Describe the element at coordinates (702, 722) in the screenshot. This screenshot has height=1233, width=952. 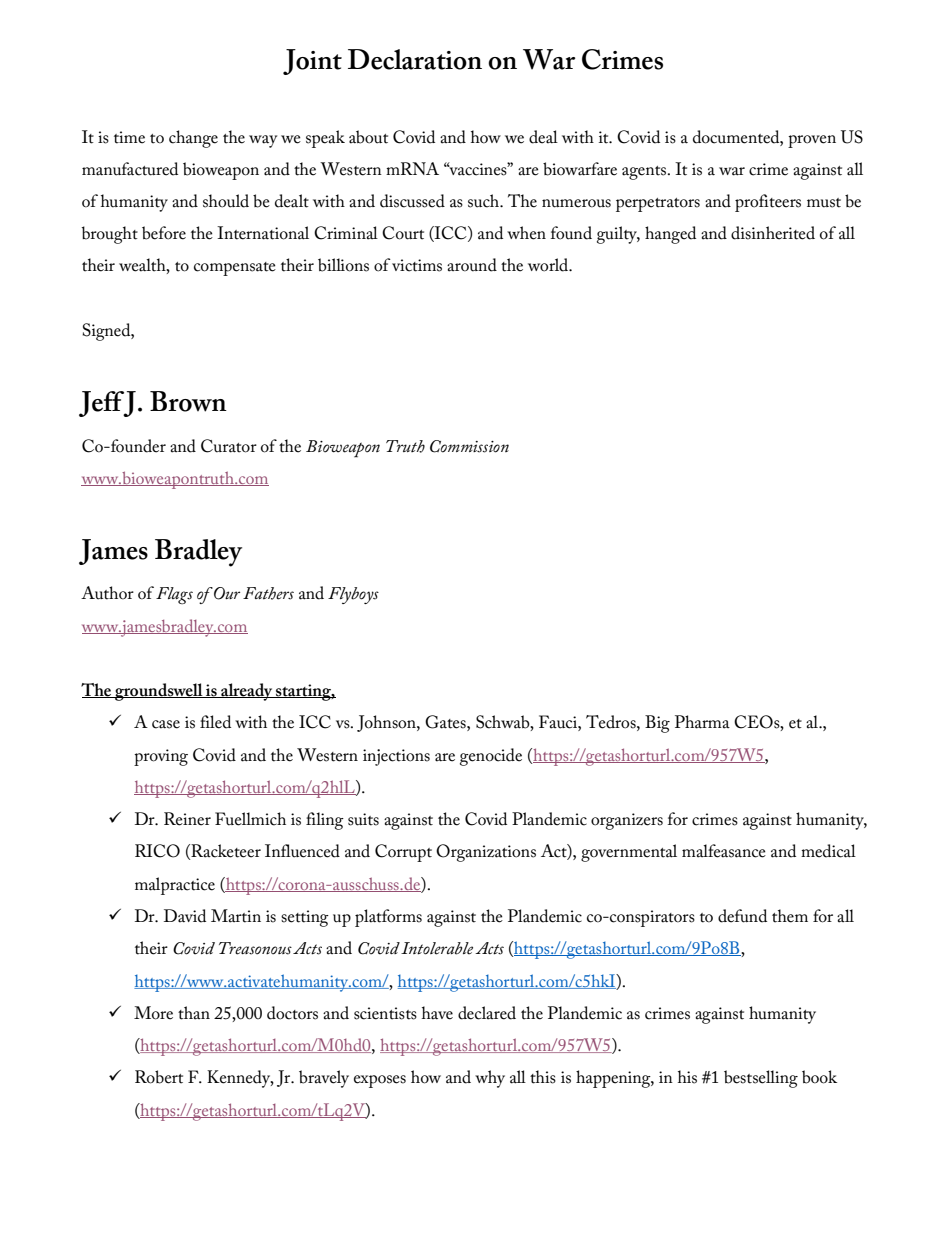
I see `Pharma` at that location.
